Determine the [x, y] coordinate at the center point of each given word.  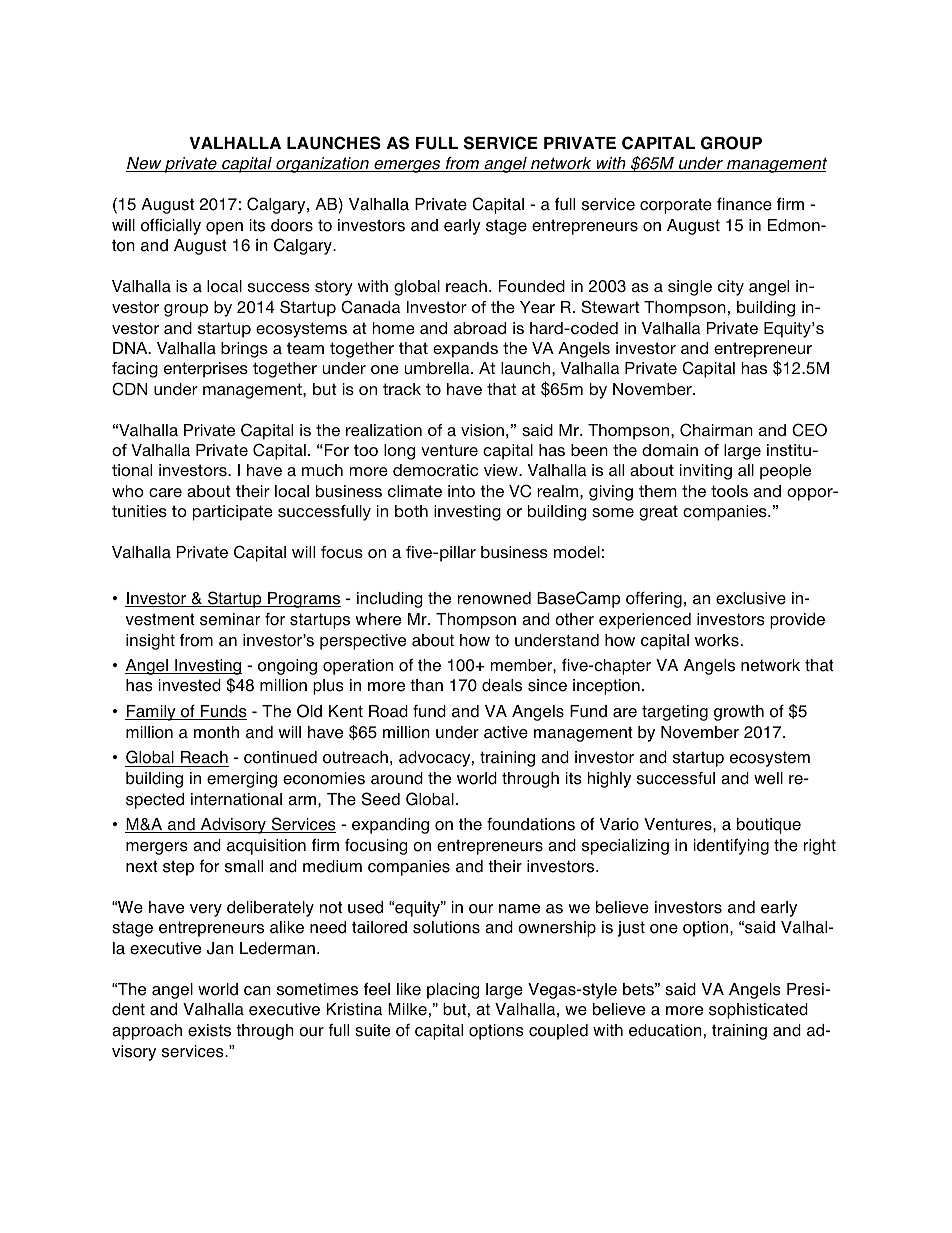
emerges [407, 166]
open [224, 228]
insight [150, 642]
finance [744, 204]
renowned [494, 598]
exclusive [751, 598]
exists [209, 1030]
